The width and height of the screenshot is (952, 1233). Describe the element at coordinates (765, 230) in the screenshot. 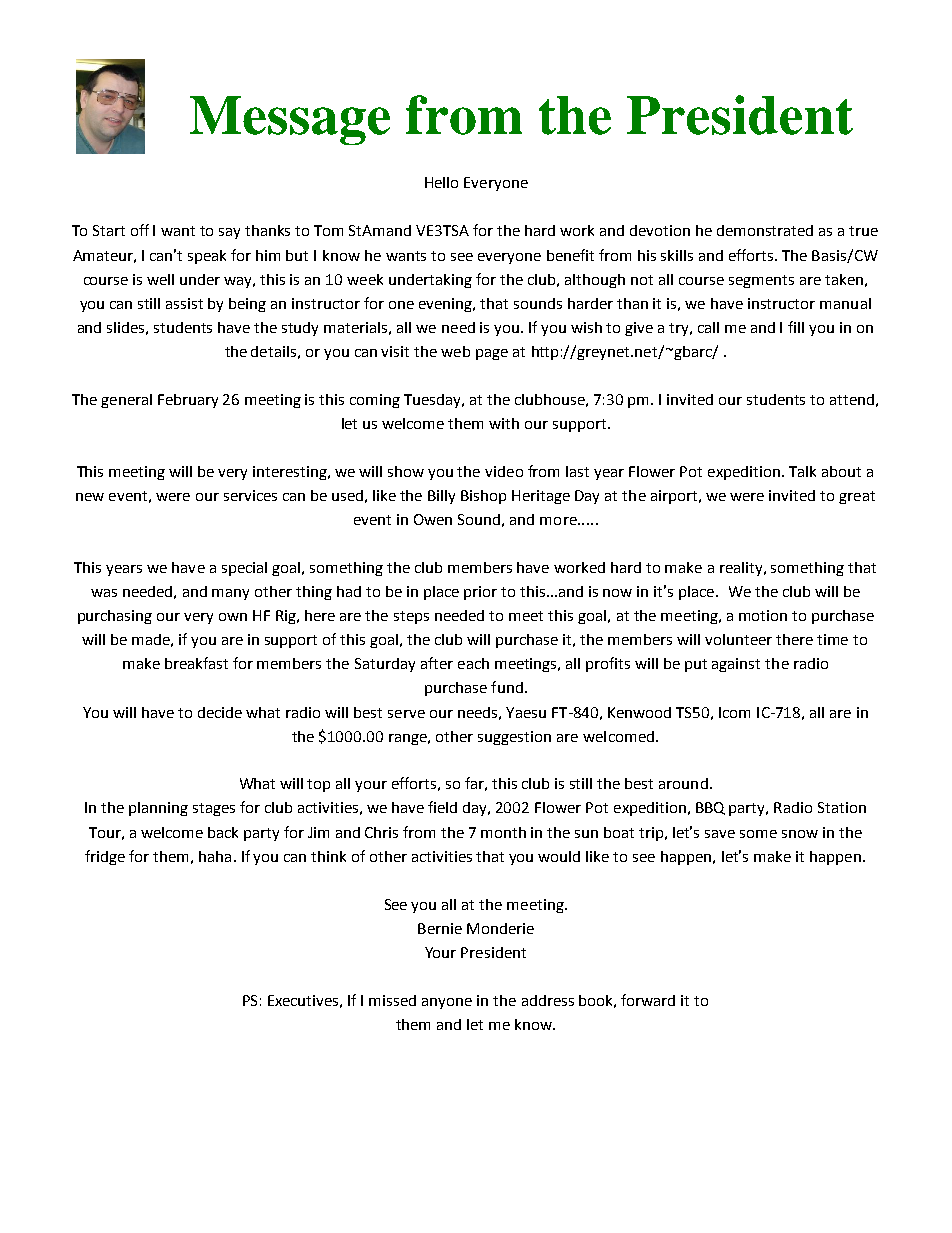

I see `demonstrated` at that location.
